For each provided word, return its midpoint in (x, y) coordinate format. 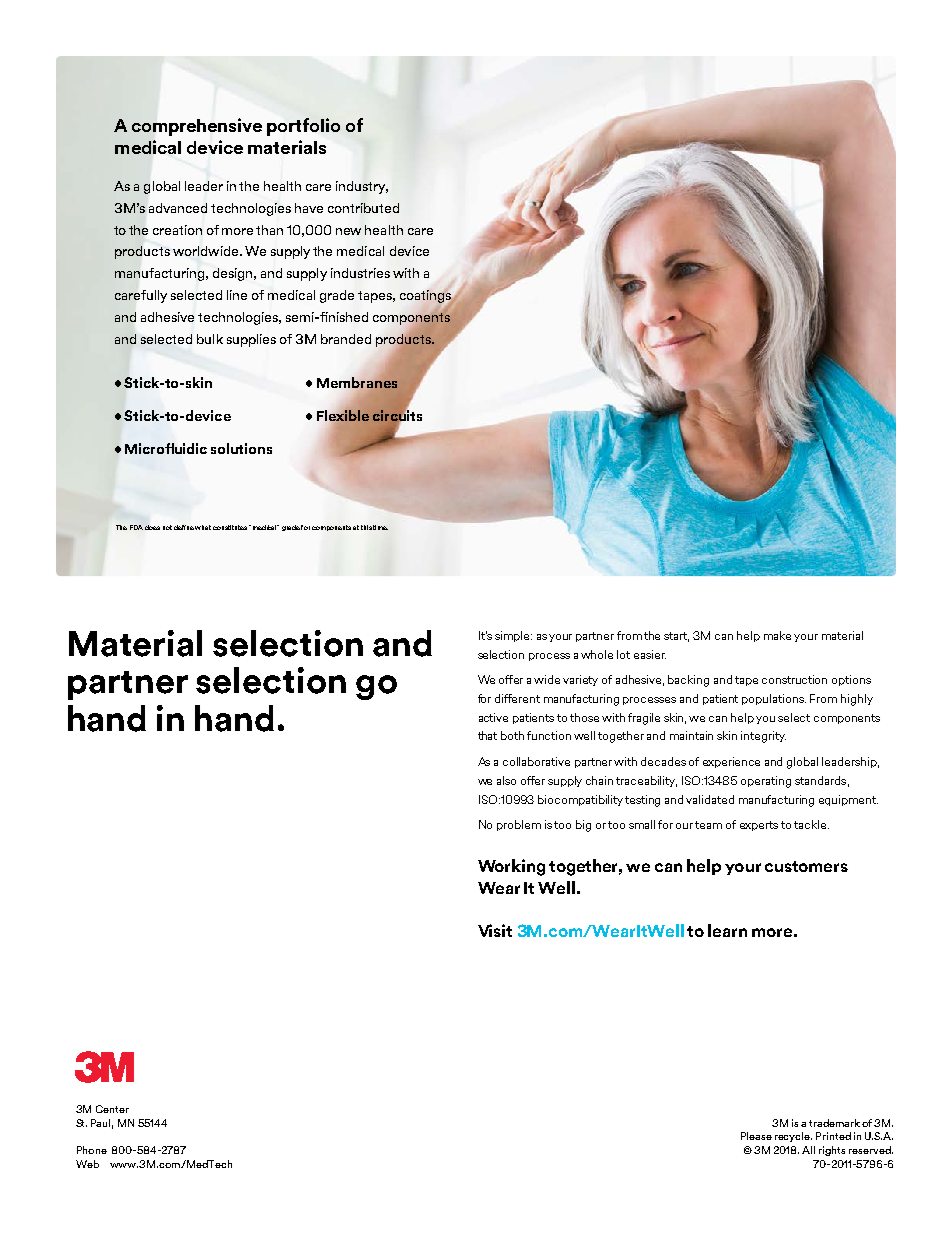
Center (112, 1109)
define (184, 527)
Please (756, 1136)
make (777, 635)
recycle (793, 1137)
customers (806, 866)
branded (346, 339)
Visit (495, 930)
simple (513, 636)
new (348, 231)
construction (794, 679)
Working (511, 867)
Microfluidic (166, 448)
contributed (363, 208)
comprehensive (197, 127)
